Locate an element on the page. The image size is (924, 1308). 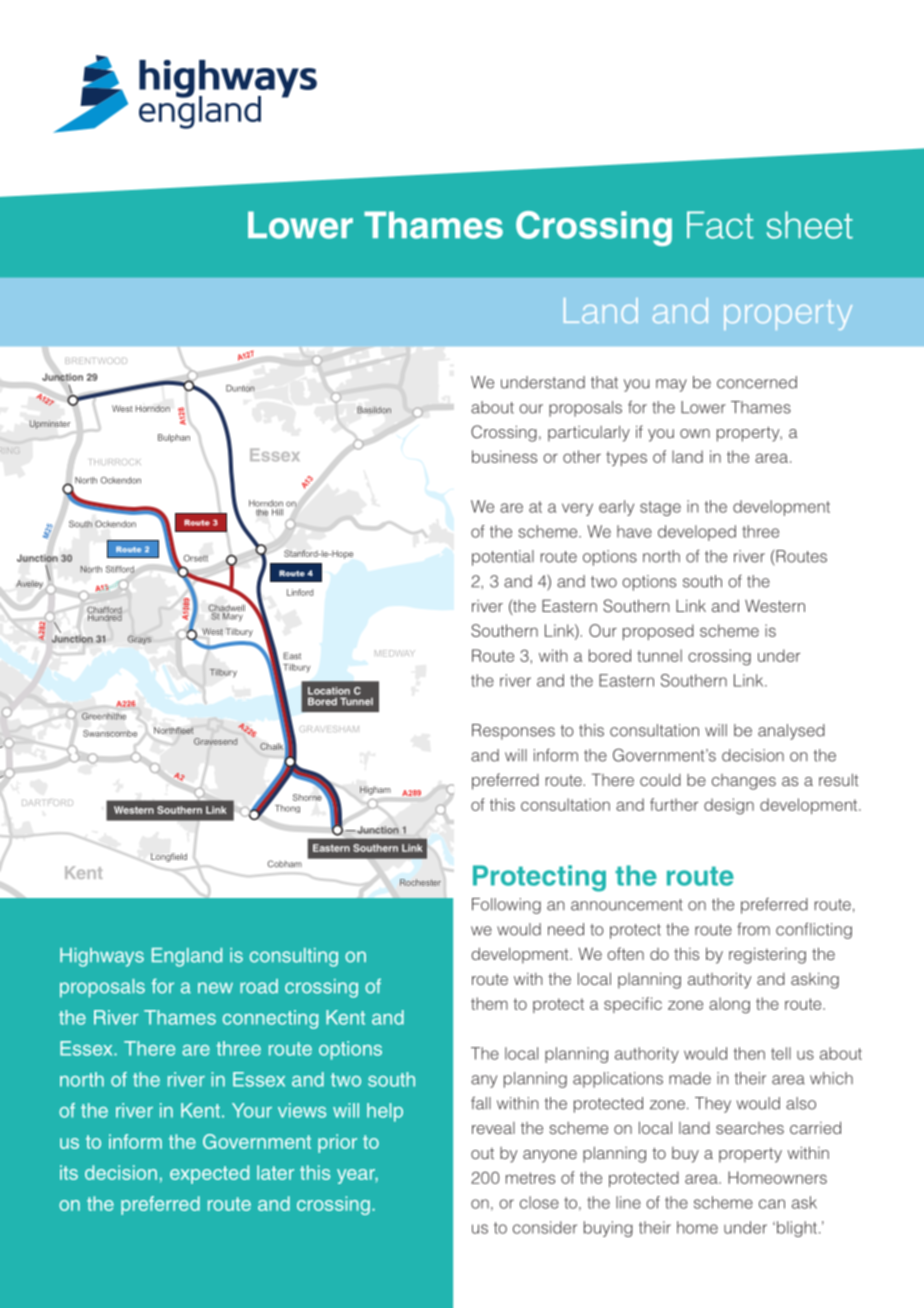
metres is located at coordinates (530, 1178).
